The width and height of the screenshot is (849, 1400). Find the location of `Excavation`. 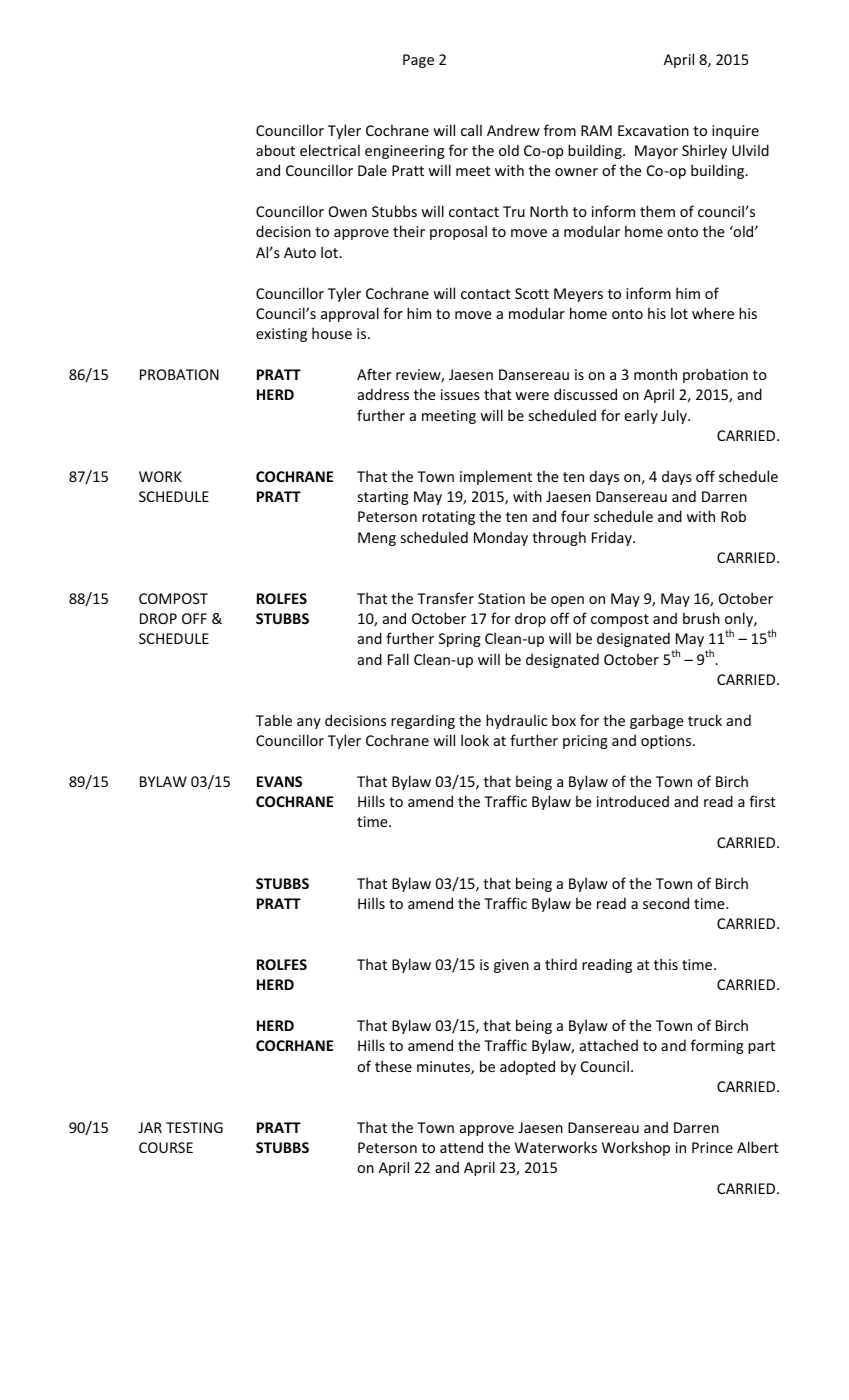

Excavation is located at coordinates (653, 130).
